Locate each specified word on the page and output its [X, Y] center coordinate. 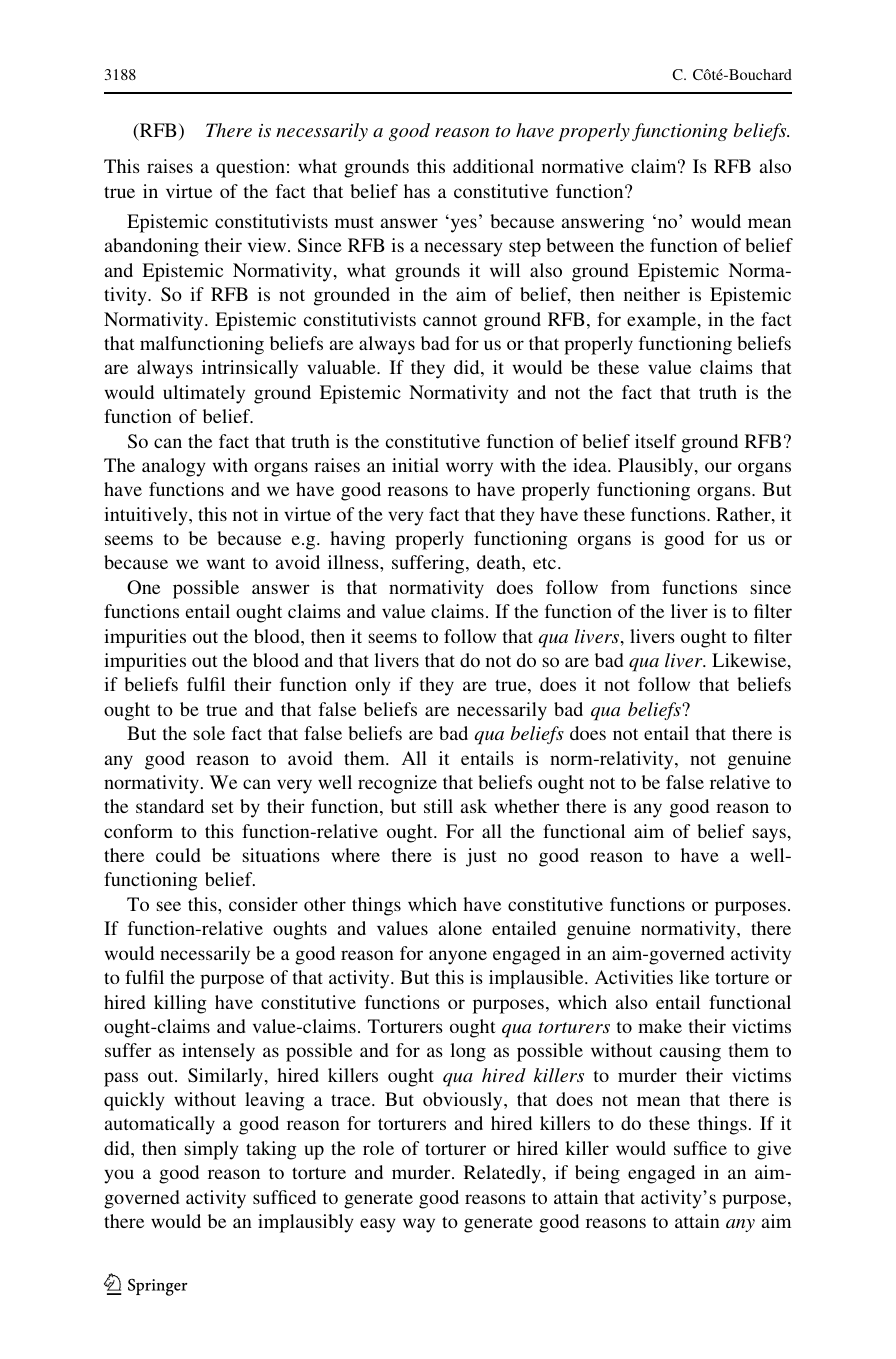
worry [469, 469]
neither [652, 294]
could [178, 855]
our [718, 467]
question [250, 168]
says [769, 835]
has [417, 191]
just [481, 857]
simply [211, 1150]
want [226, 563]
